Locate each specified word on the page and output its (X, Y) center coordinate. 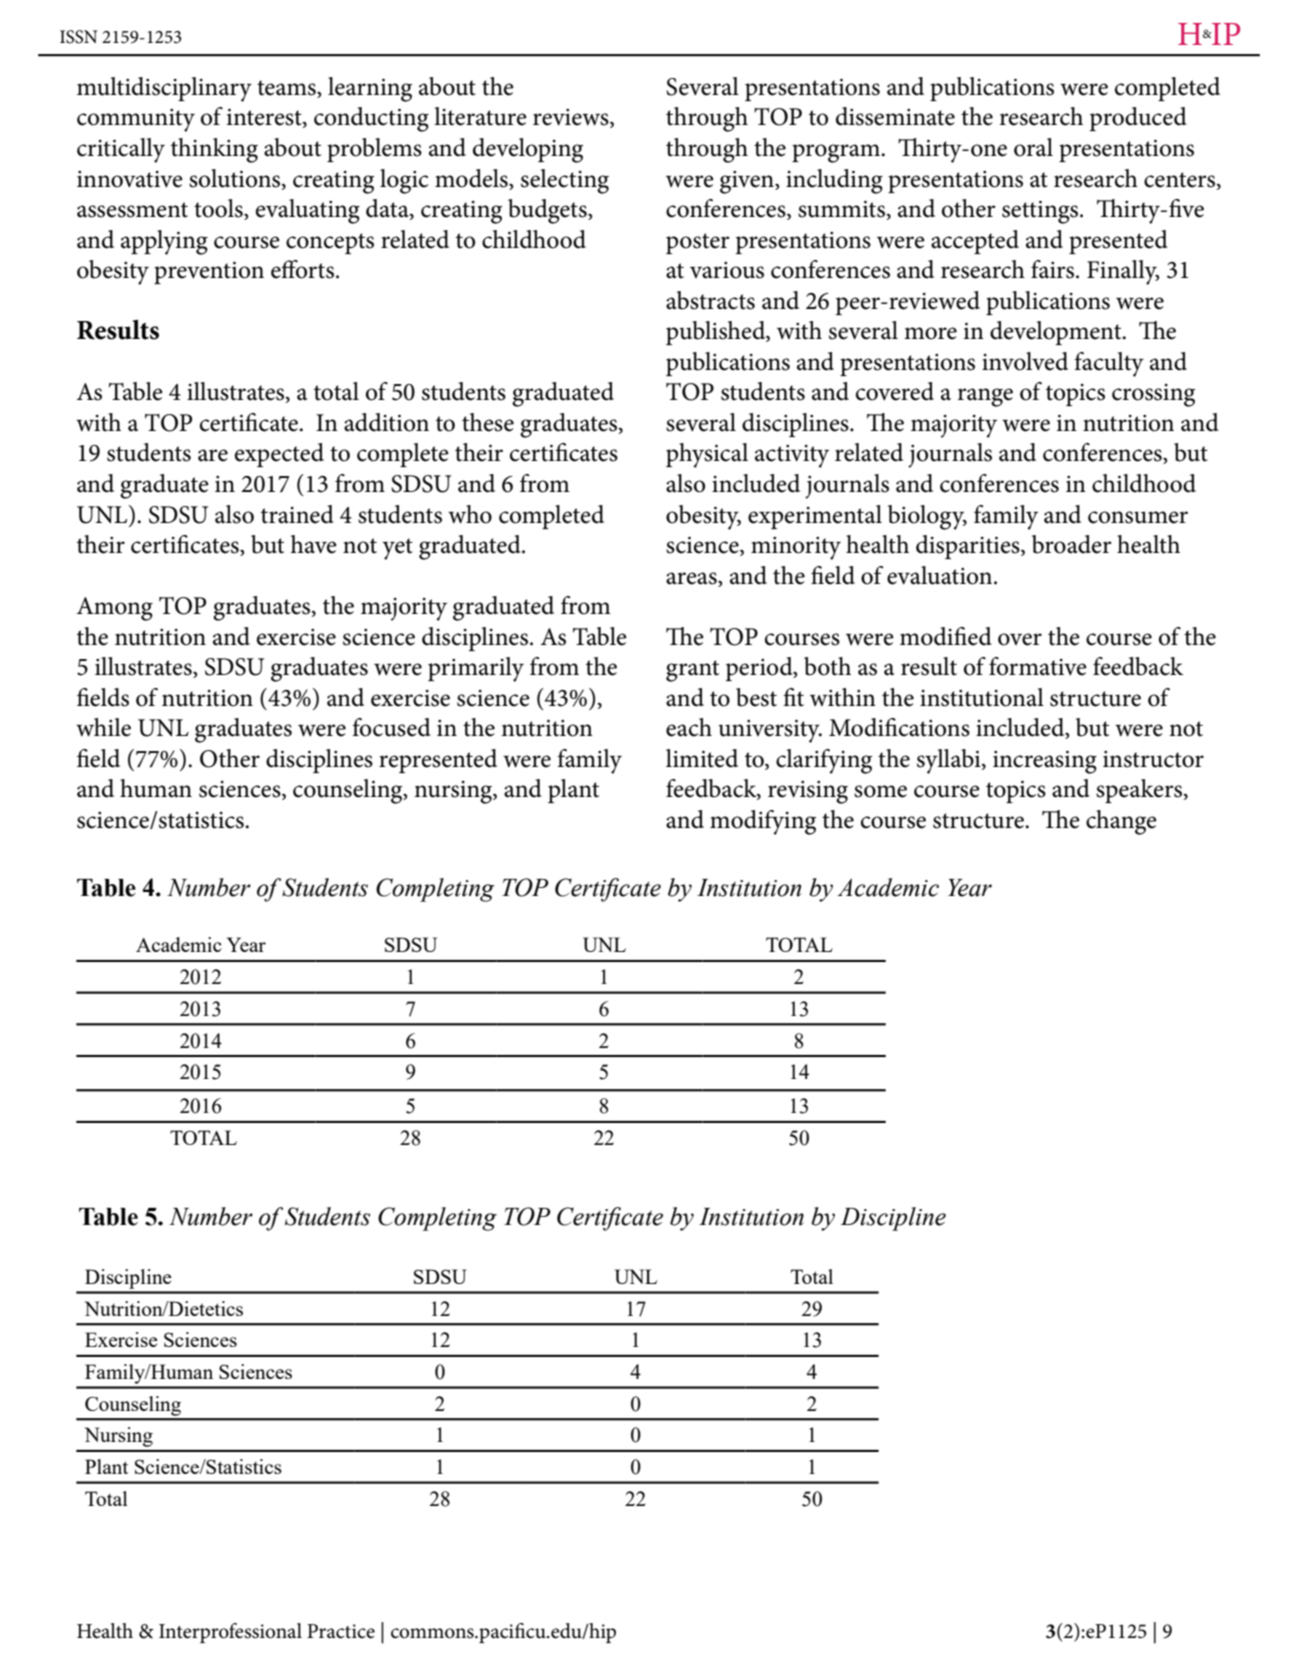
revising (808, 792)
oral (1033, 147)
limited (702, 758)
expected (279, 455)
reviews (572, 118)
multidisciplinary (164, 89)
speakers (1139, 791)
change (1121, 822)
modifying (763, 822)
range (985, 397)
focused (391, 727)
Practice (341, 1631)
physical (707, 455)
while (103, 727)
